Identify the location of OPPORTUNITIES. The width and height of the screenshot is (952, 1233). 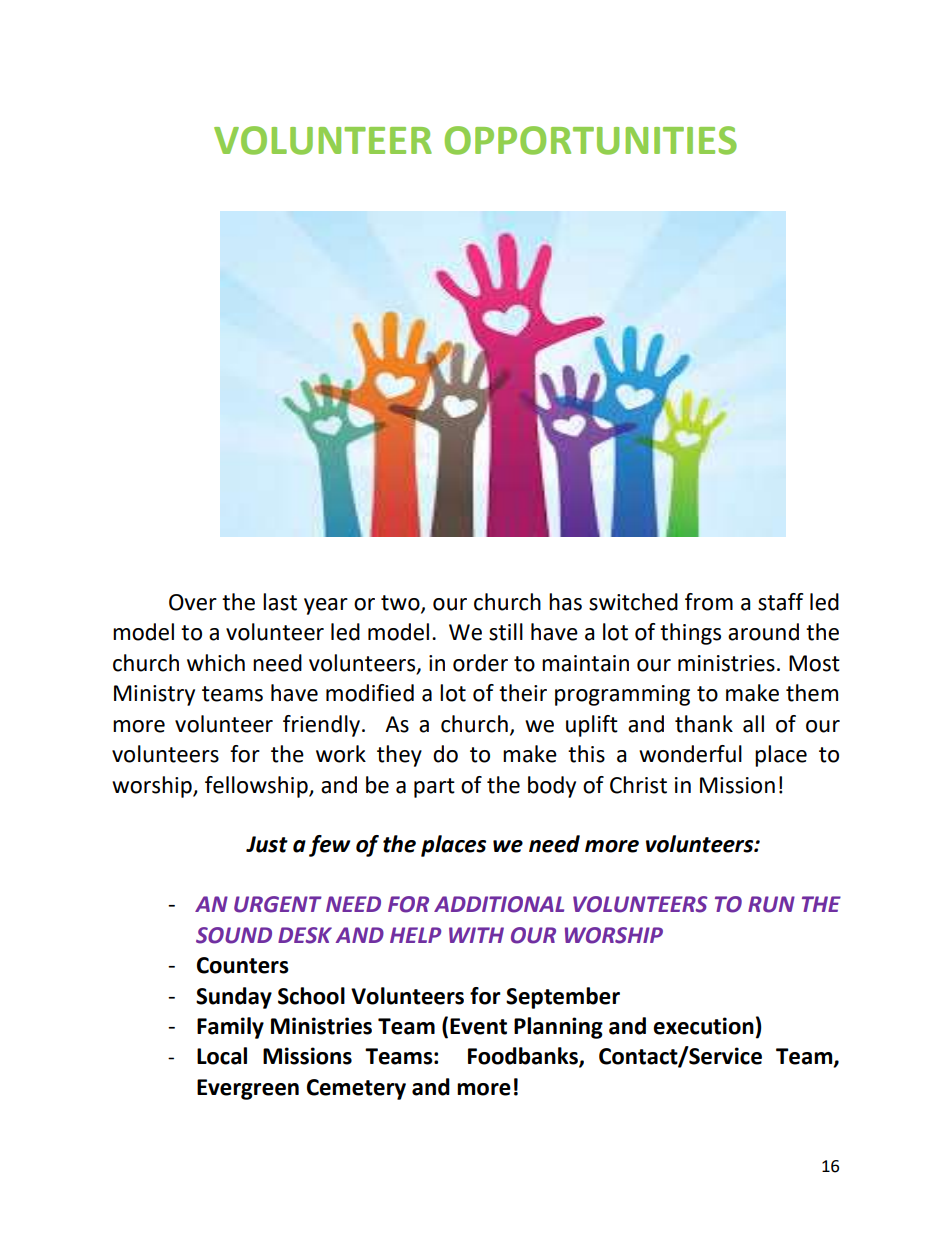
(591, 140).
